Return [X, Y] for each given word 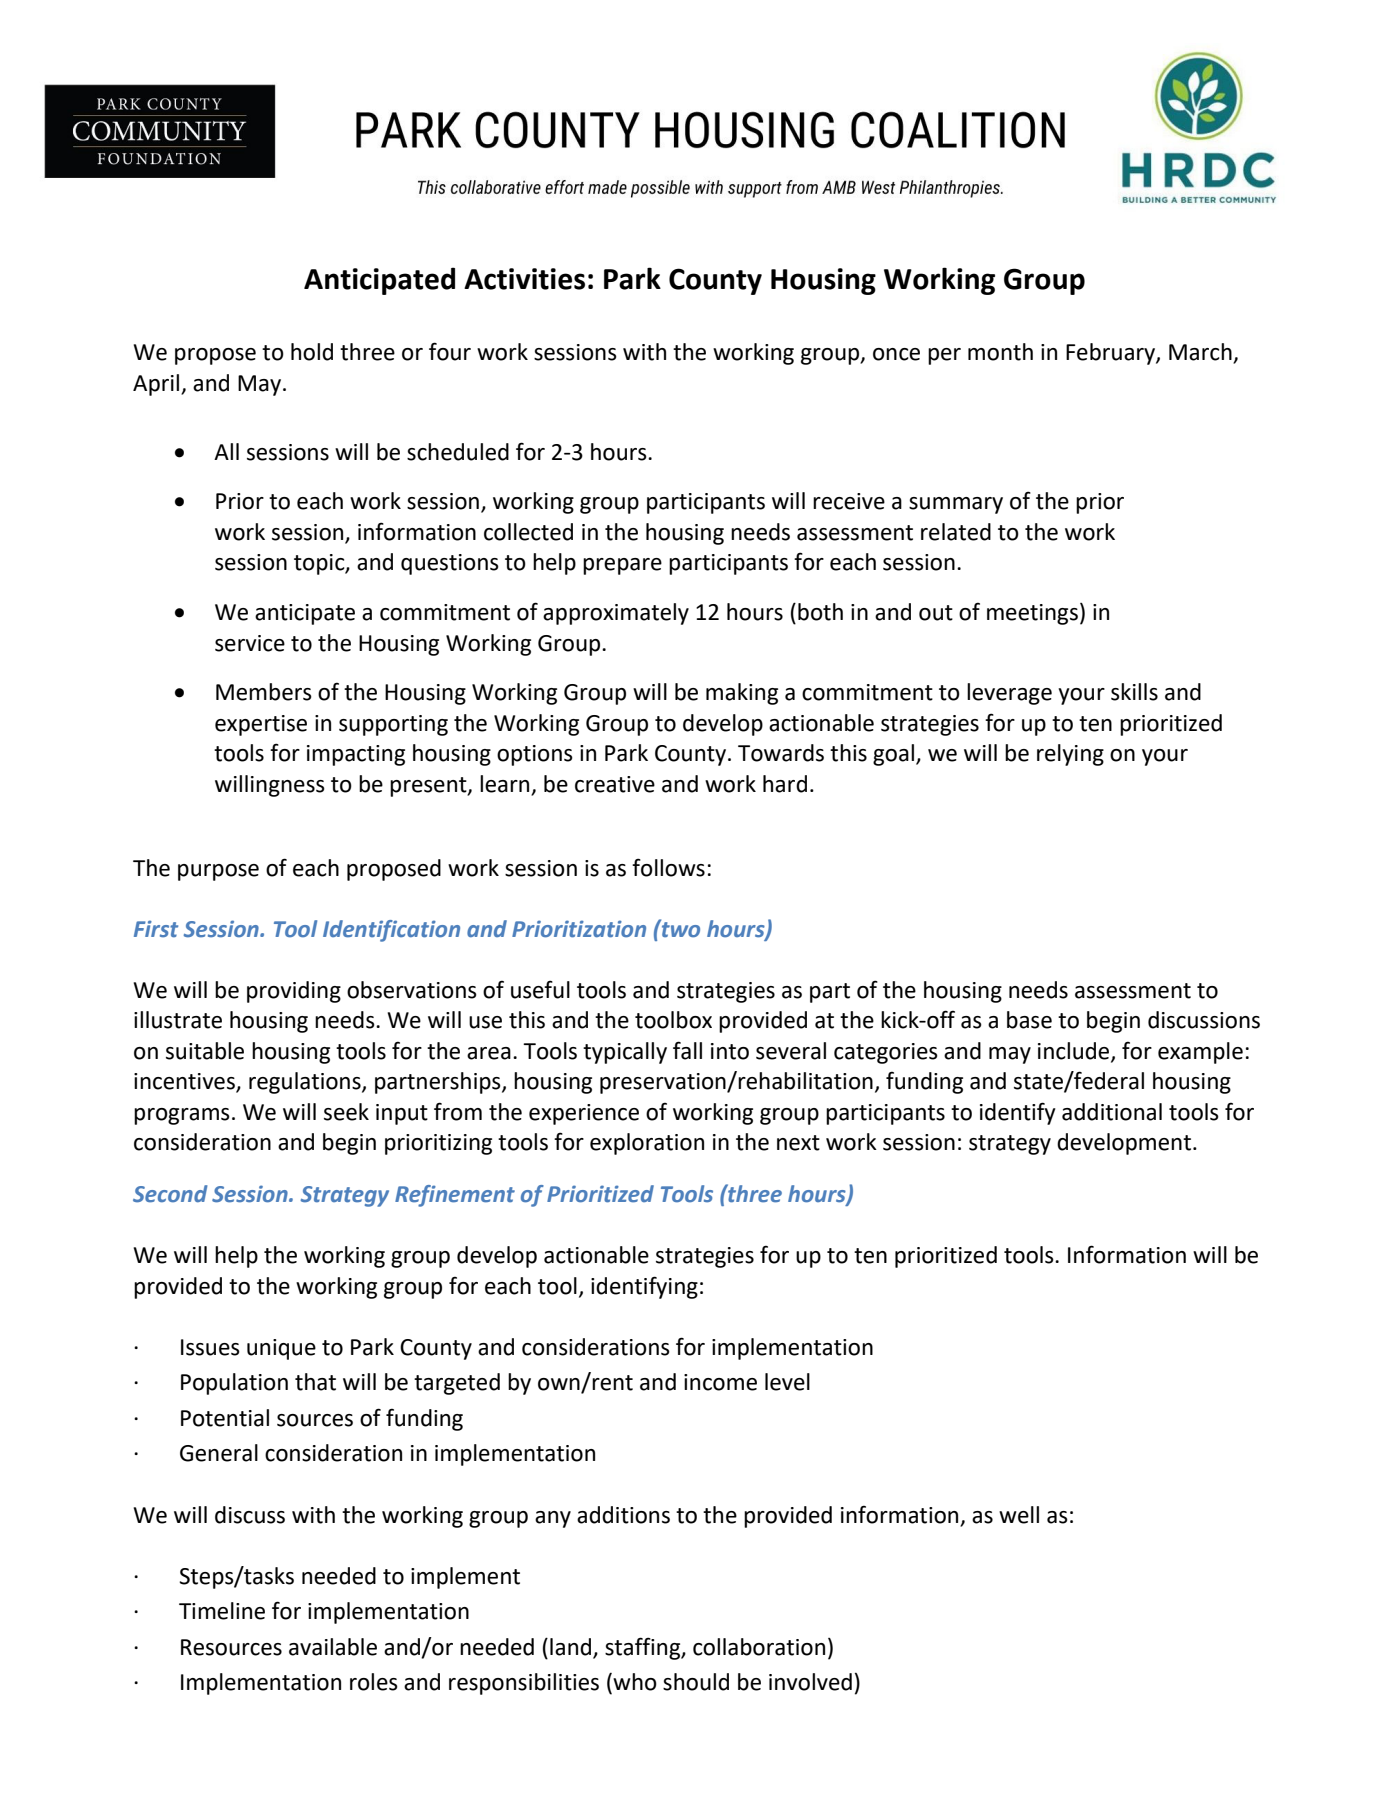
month [1000, 352]
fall [687, 1050]
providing [294, 992]
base [1029, 1020]
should [696, 1682]
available [333, 1647]
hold [312, 352]
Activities [524, 279]
